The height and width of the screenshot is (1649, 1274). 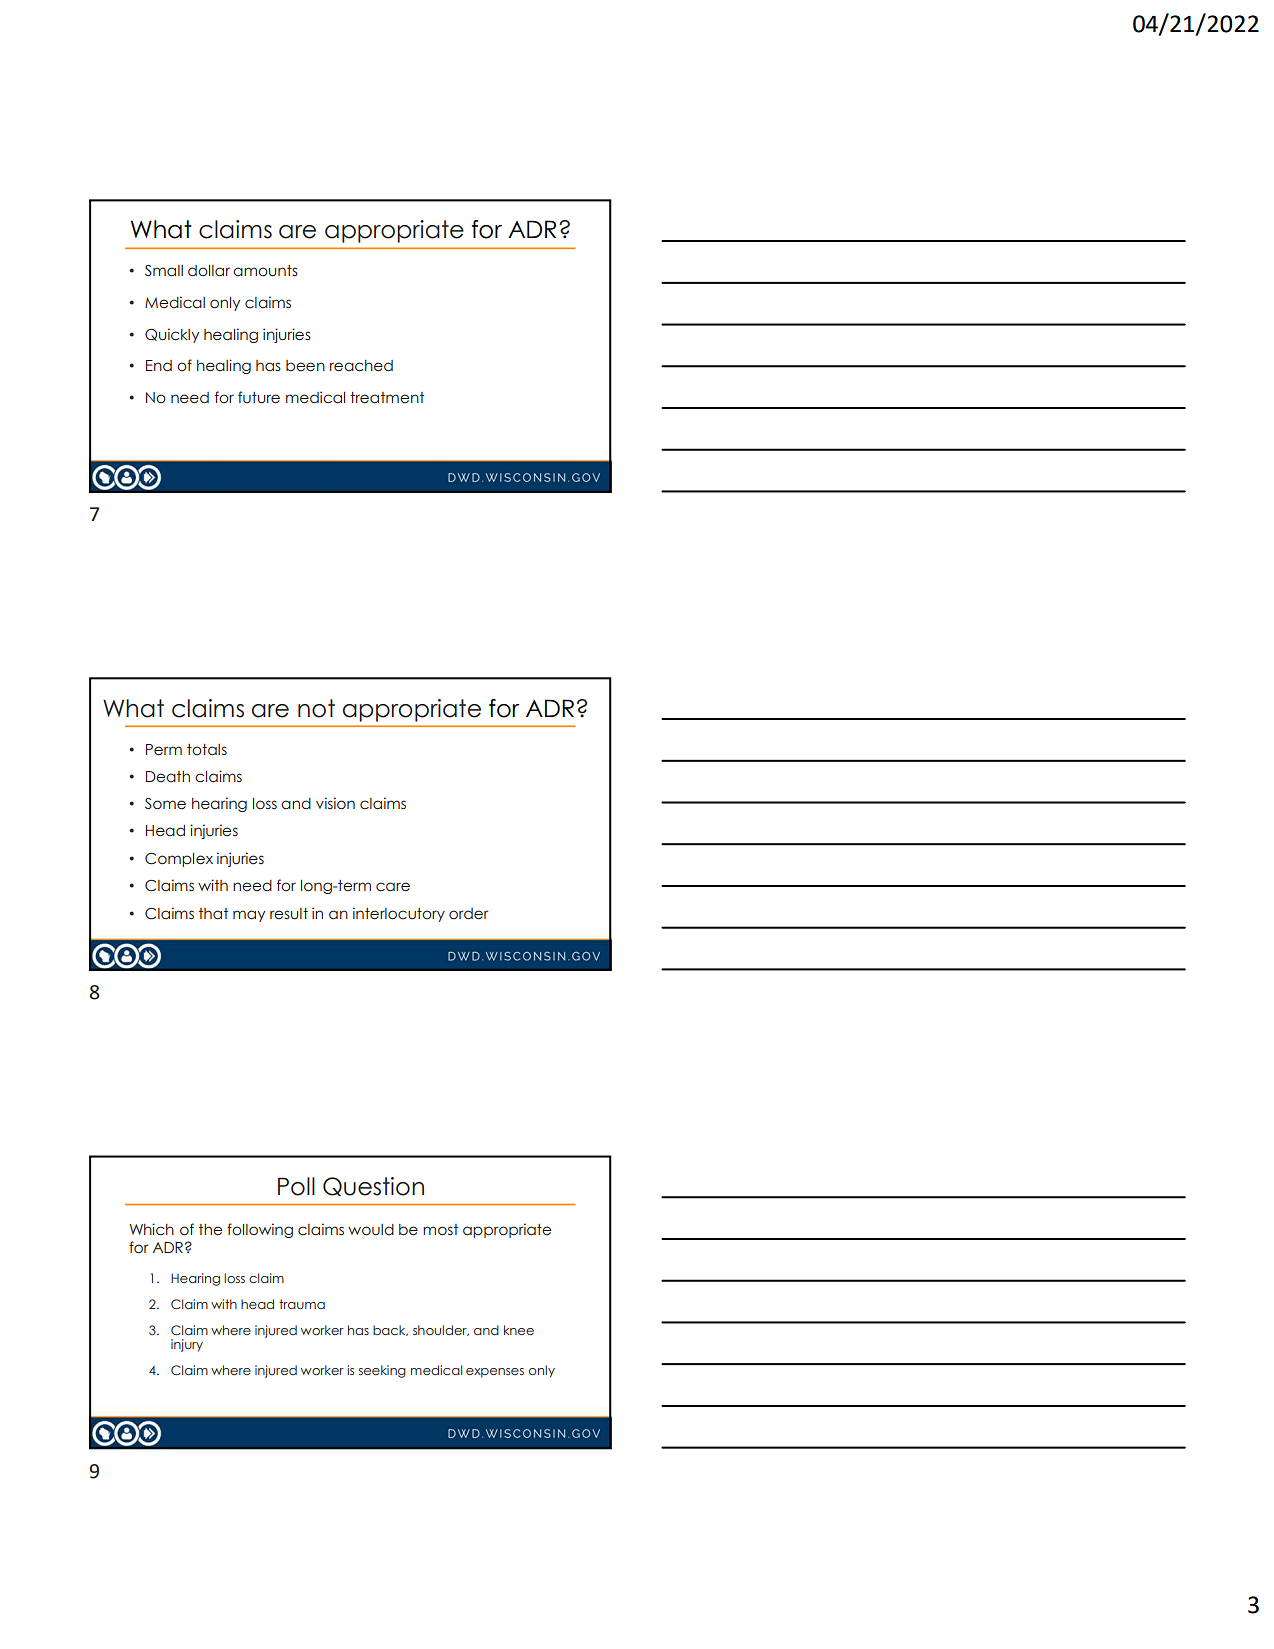 I want to click on care, so click(x=393, y=887).
